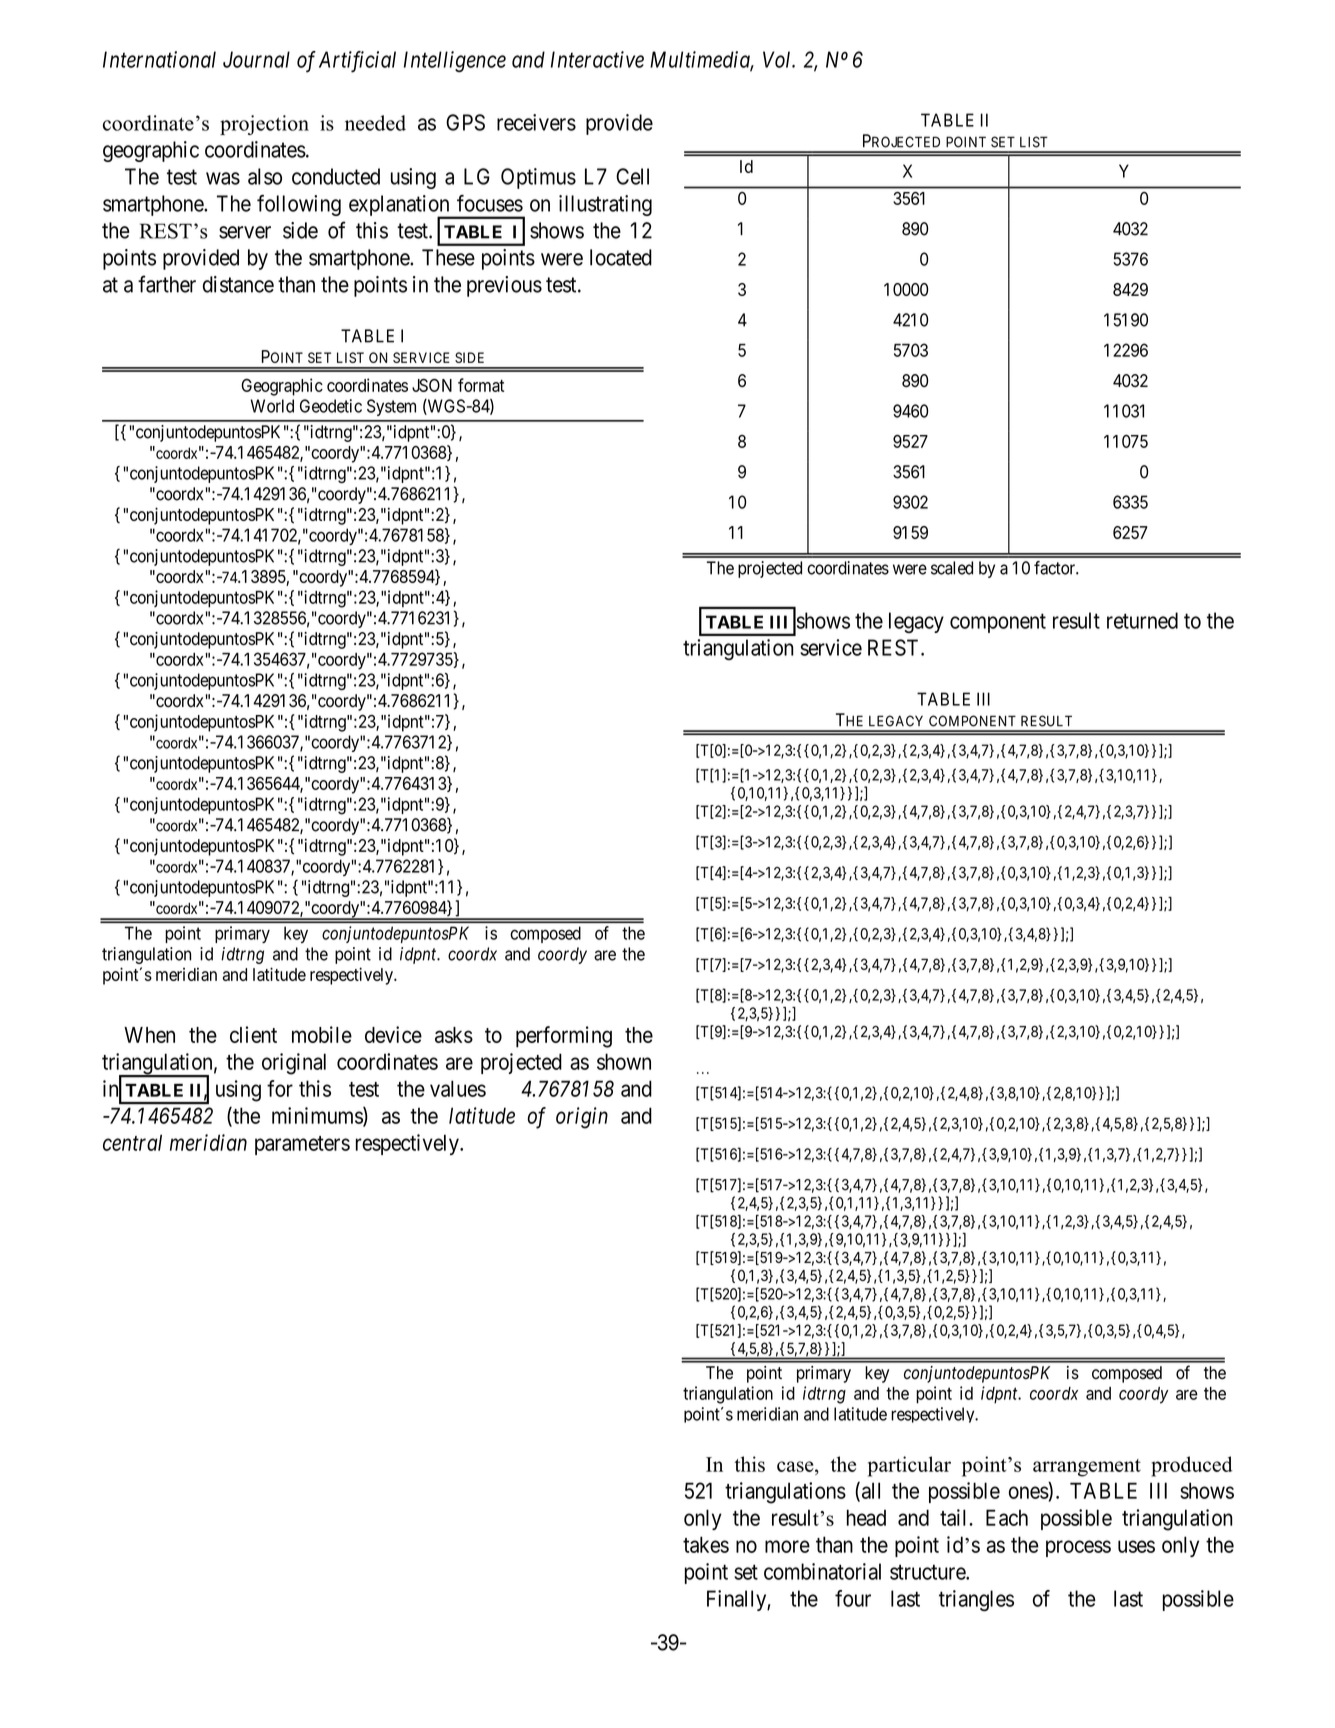  I want to click on process, so click(1078, 1548).
